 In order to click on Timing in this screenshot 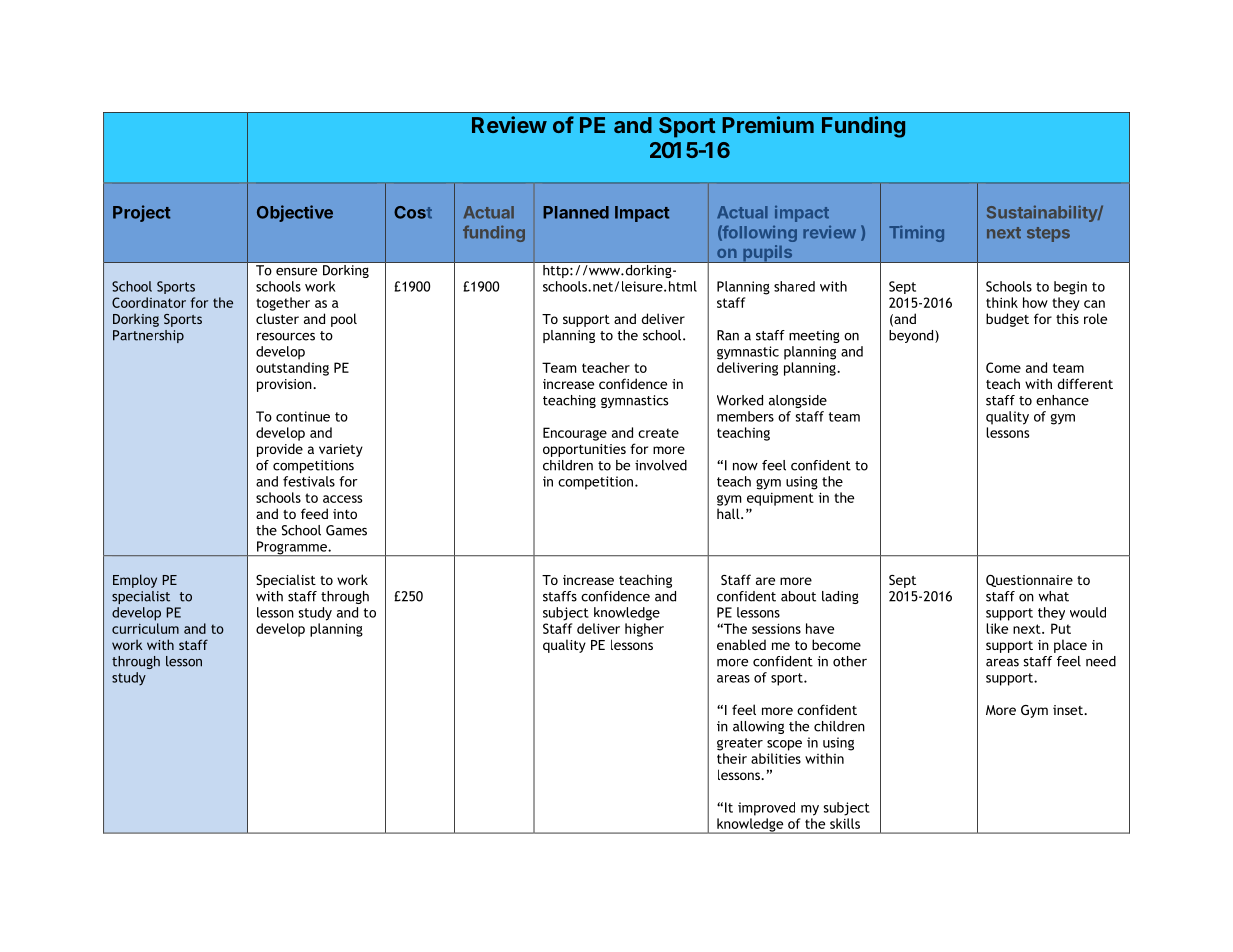, I will do `click(916, 233)`.
